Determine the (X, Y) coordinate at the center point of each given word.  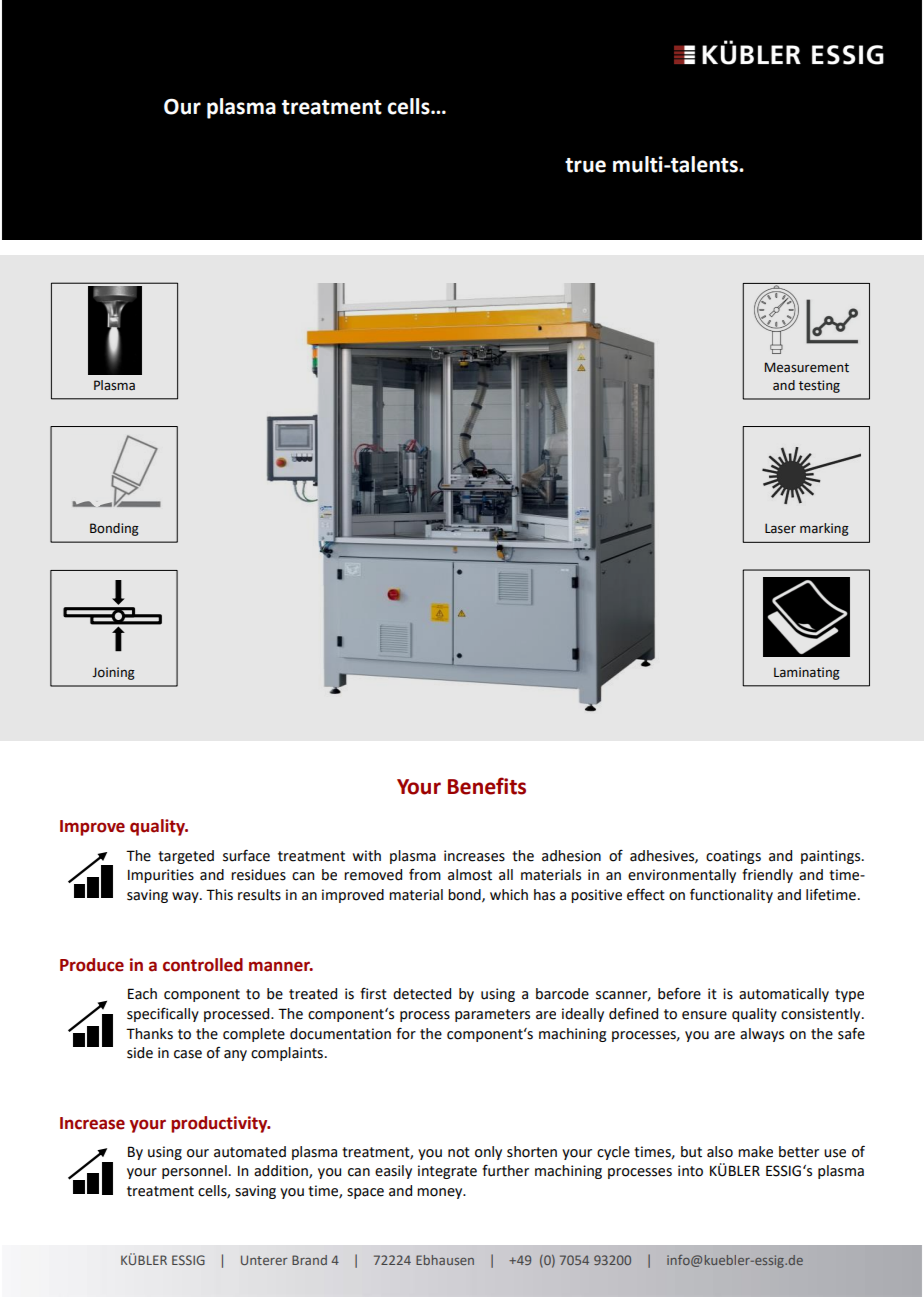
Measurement (807, 367)
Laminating (807, 673)
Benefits (487, 786)
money (441, 1193)
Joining (113, 673)
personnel (194, 1172)
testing (819, 386)
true (585, 165)
